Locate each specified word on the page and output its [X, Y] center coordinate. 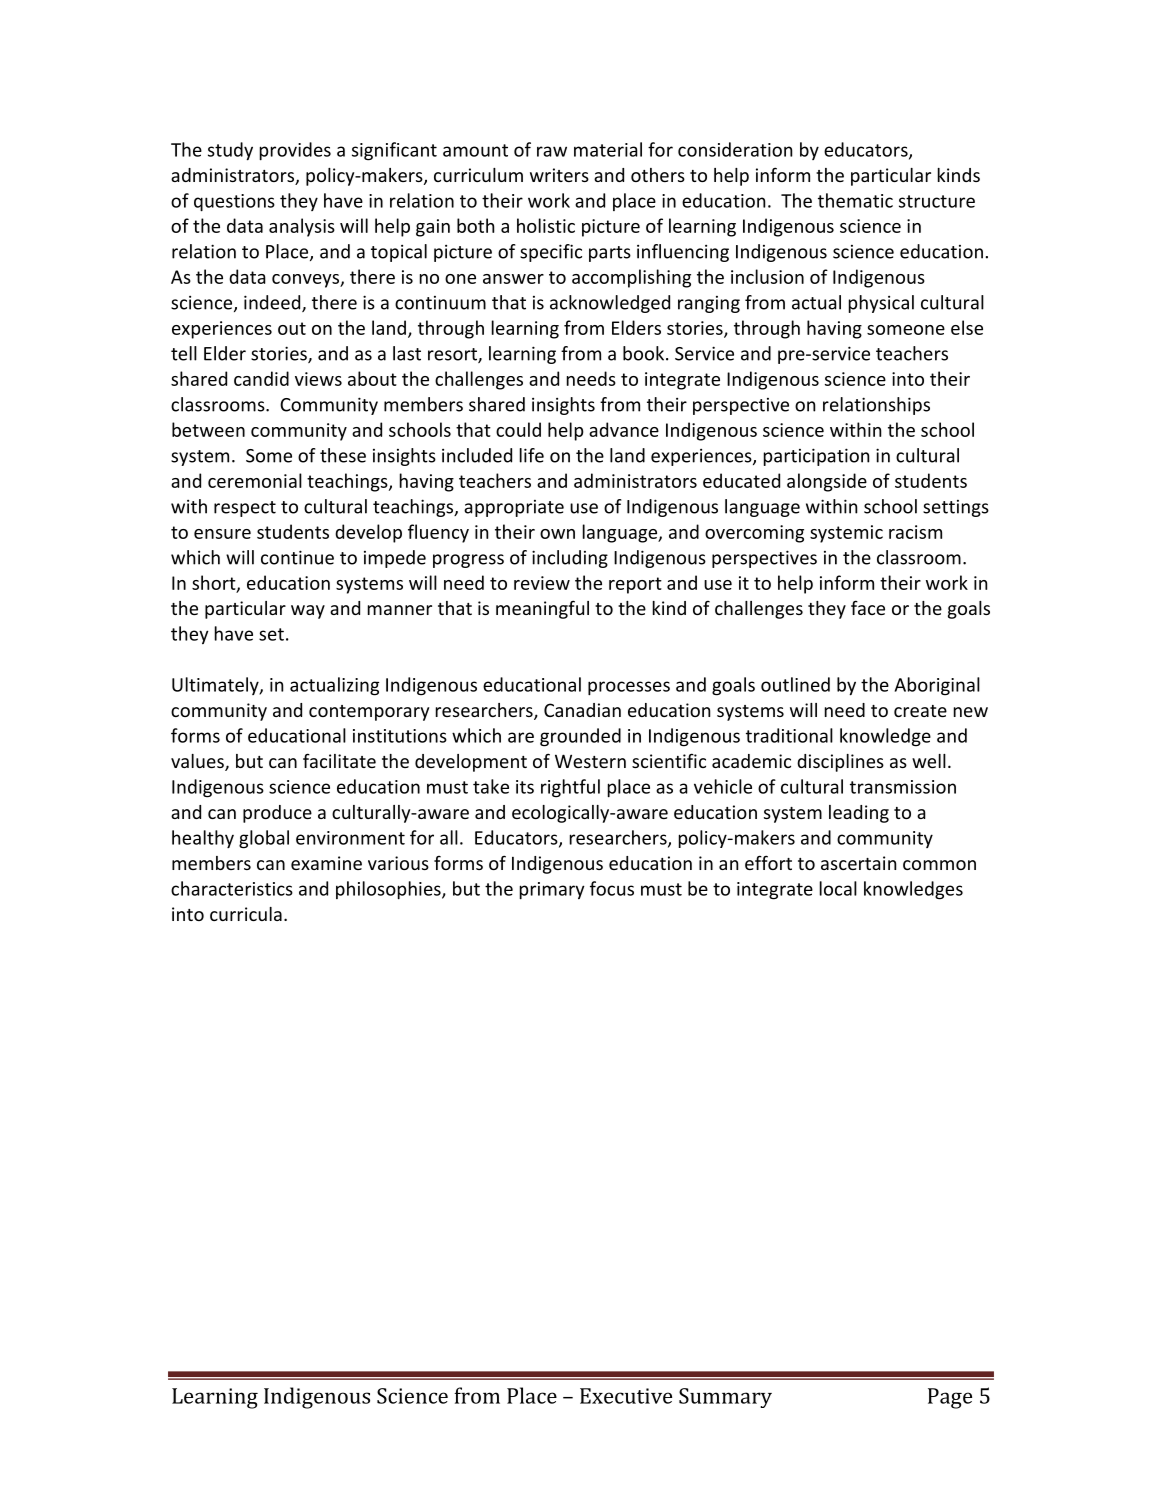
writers [559, 175]
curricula [246, 914]
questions [234, 203]
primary [552, 890]
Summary [725, 1398]
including [570, 559]
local [838, 888]
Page [950, 1398]
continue [297, 557]
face [868, 607]
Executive [626, 1396]
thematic [855, 200]
